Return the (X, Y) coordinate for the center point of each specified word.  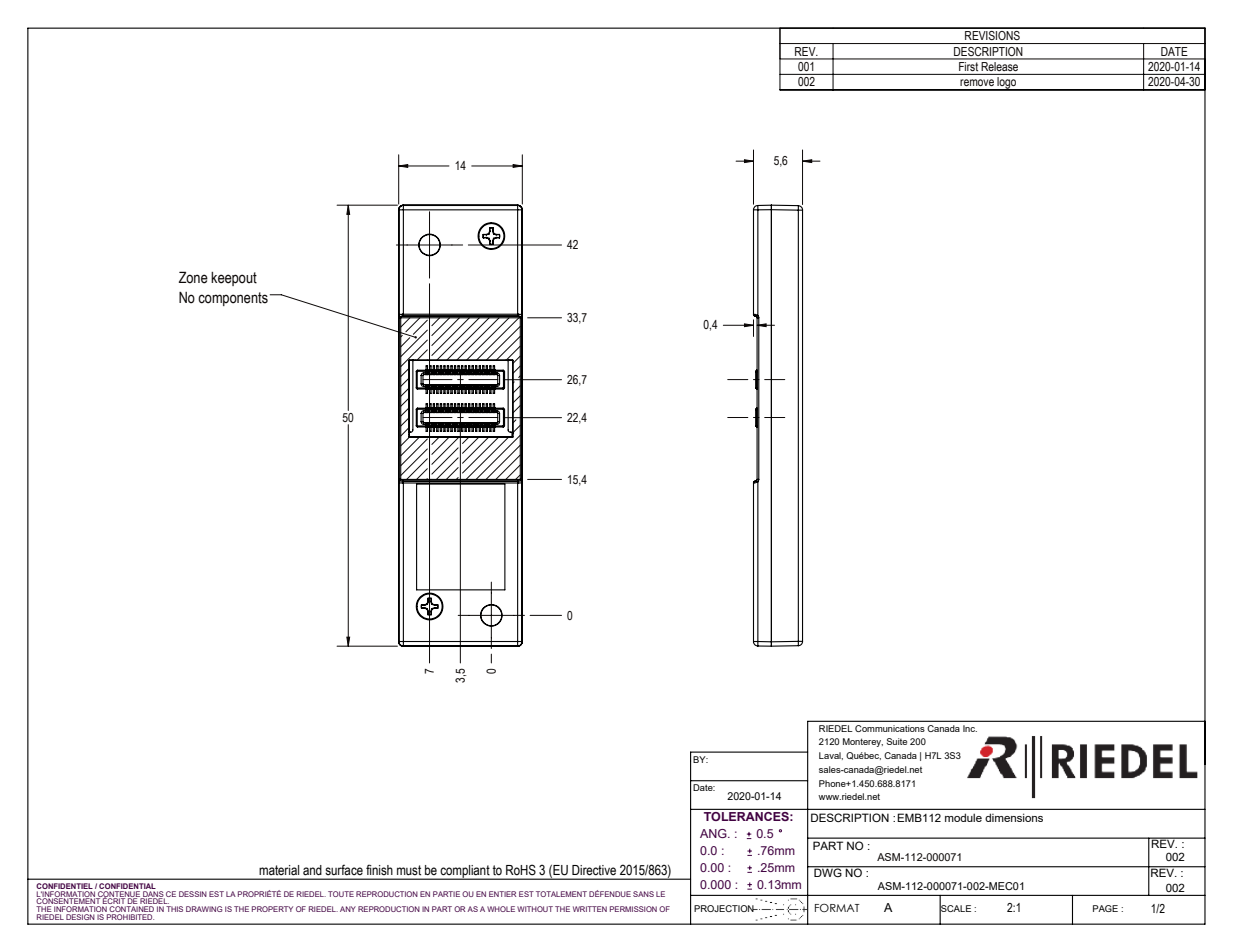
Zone (193, 277)
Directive (594, 870)
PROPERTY (272, 909)
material (279, 870)
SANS (643, 894)
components (233, 299)
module (963, 817)
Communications (890, 728)
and (312, 870)
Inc (970, 728)
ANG (714, 833)
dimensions (1014, 817)
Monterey (863, 742)
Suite (896, 741)
